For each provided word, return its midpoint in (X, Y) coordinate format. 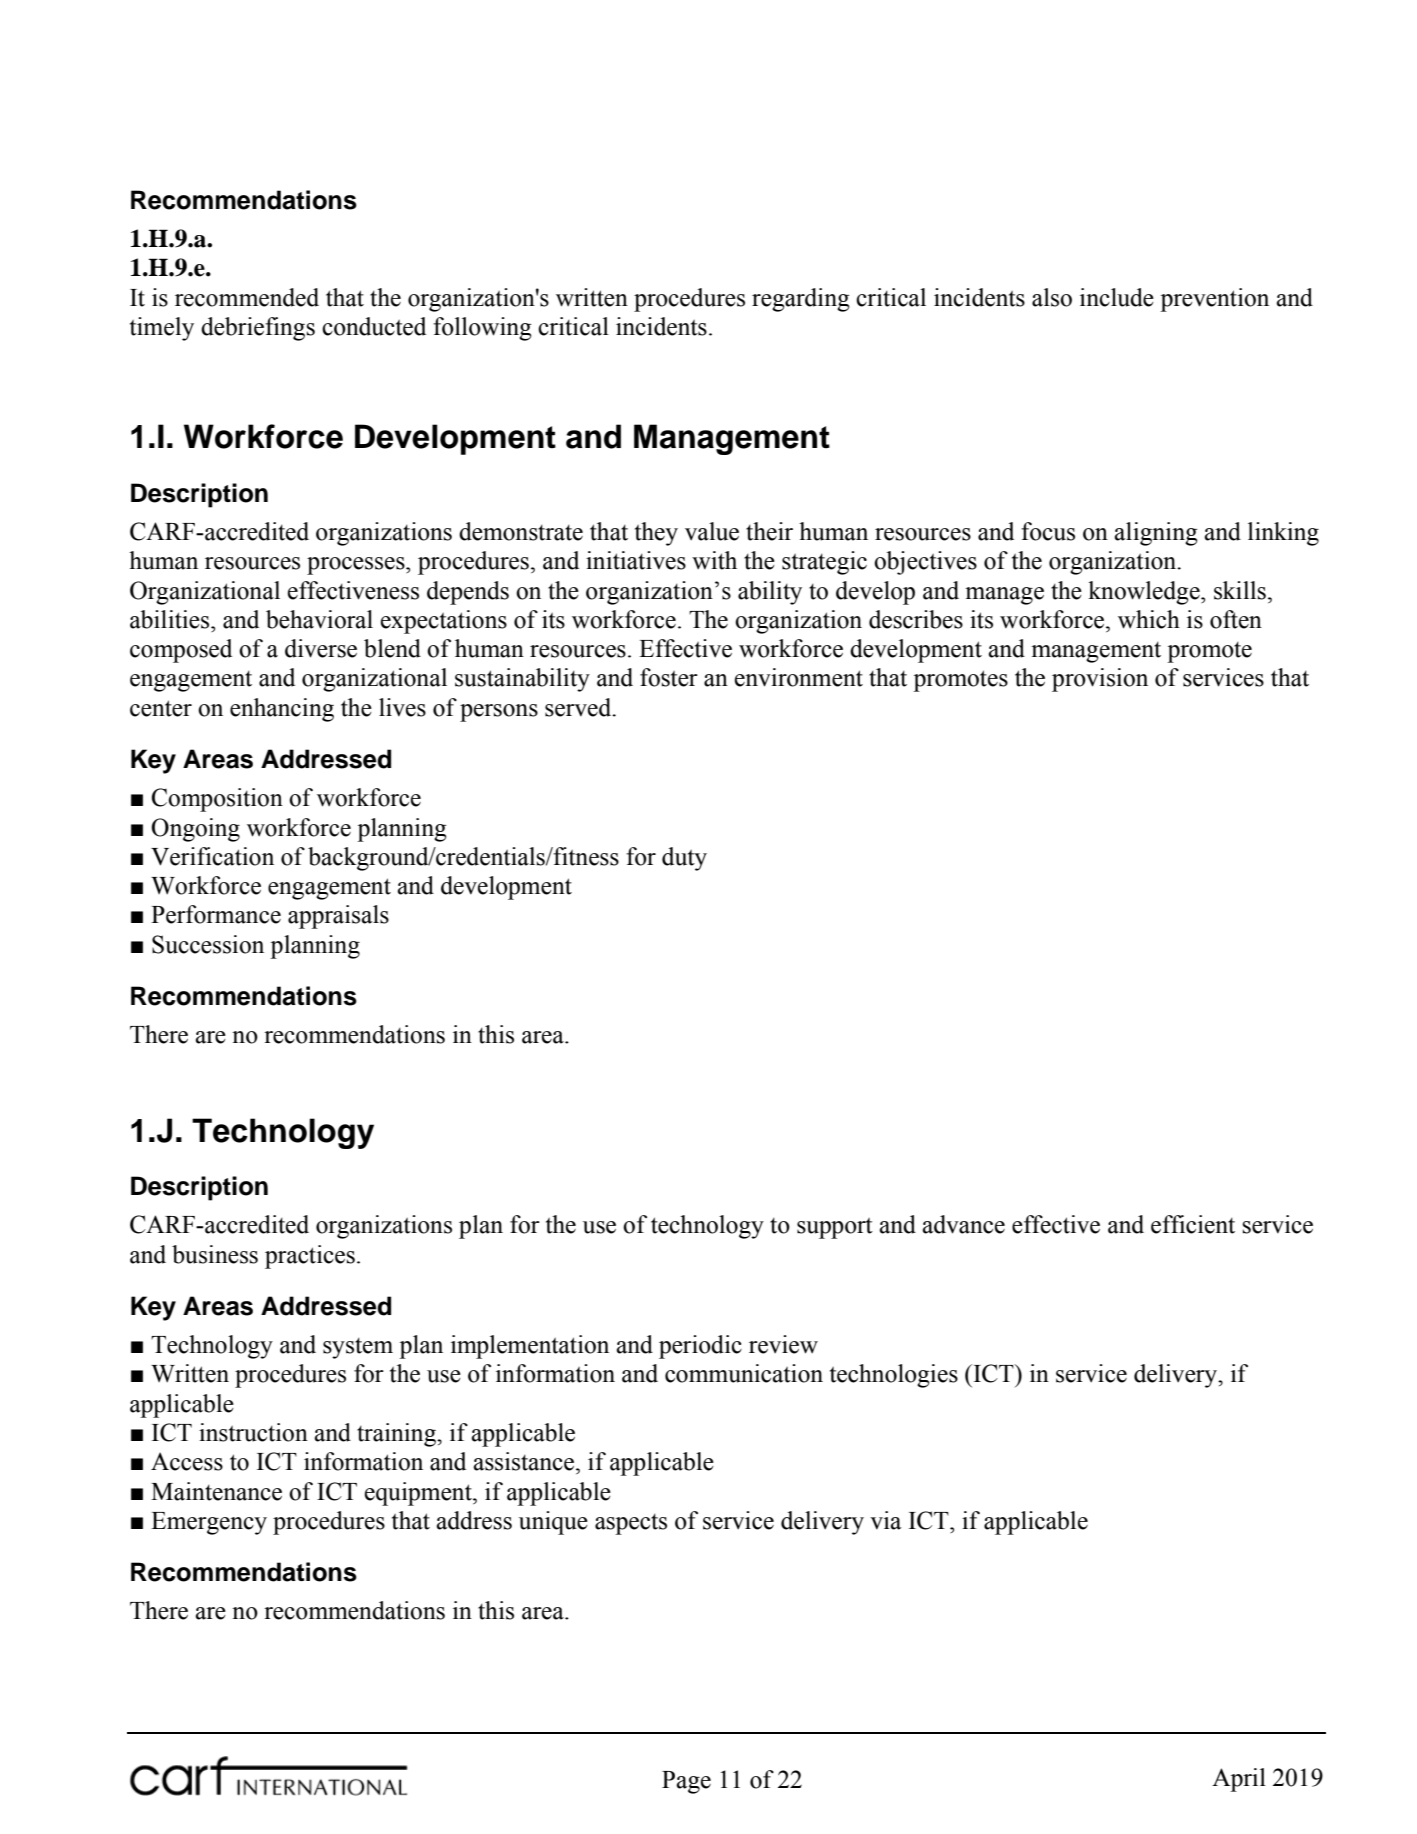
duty (684, 859)
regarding (801, 300)
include (1117, 297)
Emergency (209, 1523)
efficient (1193, 1224)
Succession (208, 944)
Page (686, 1782)
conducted (374, 326)
